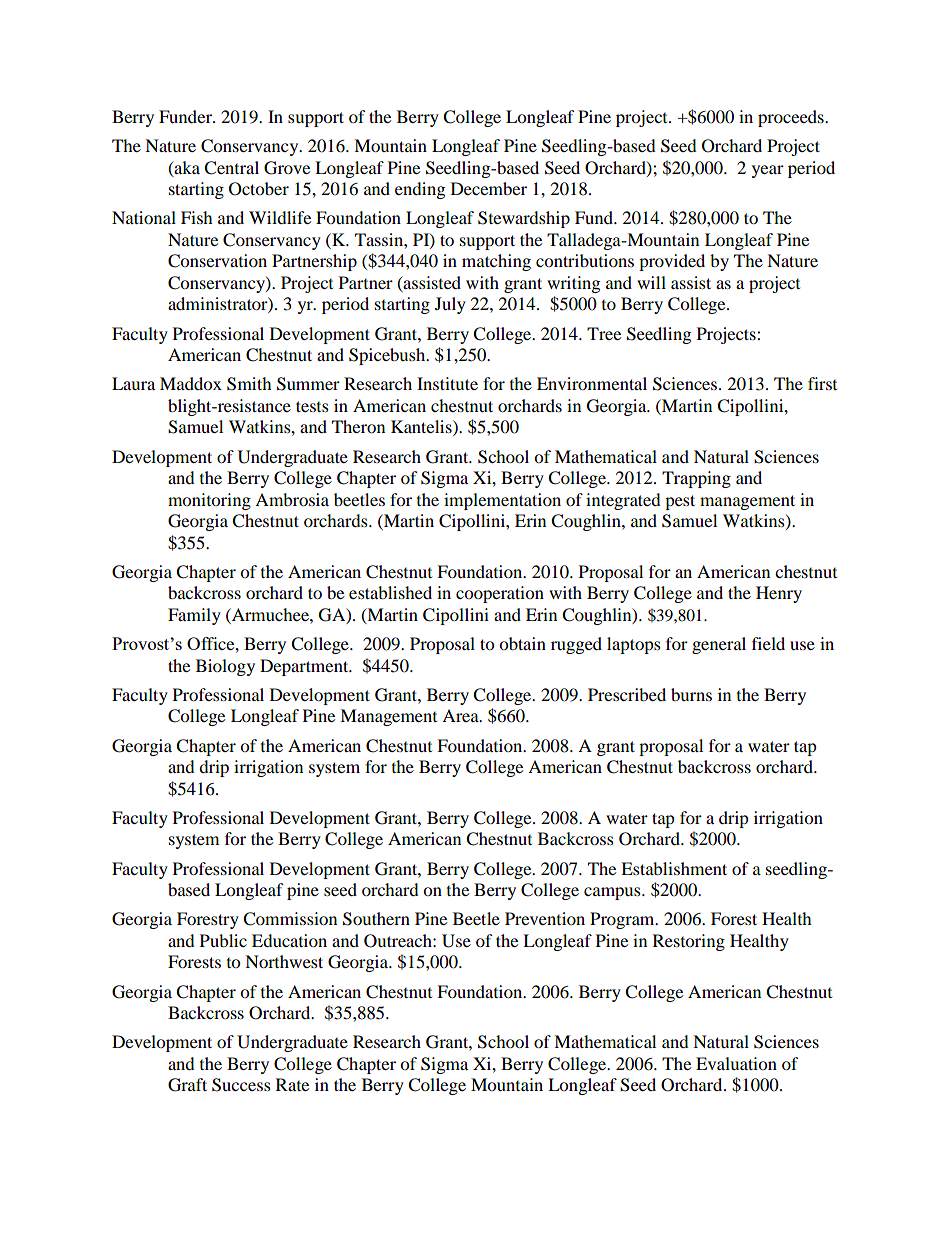  Describe the element at coordinates (209, 501) in the screenshot. I see `monitoring` at that location.
